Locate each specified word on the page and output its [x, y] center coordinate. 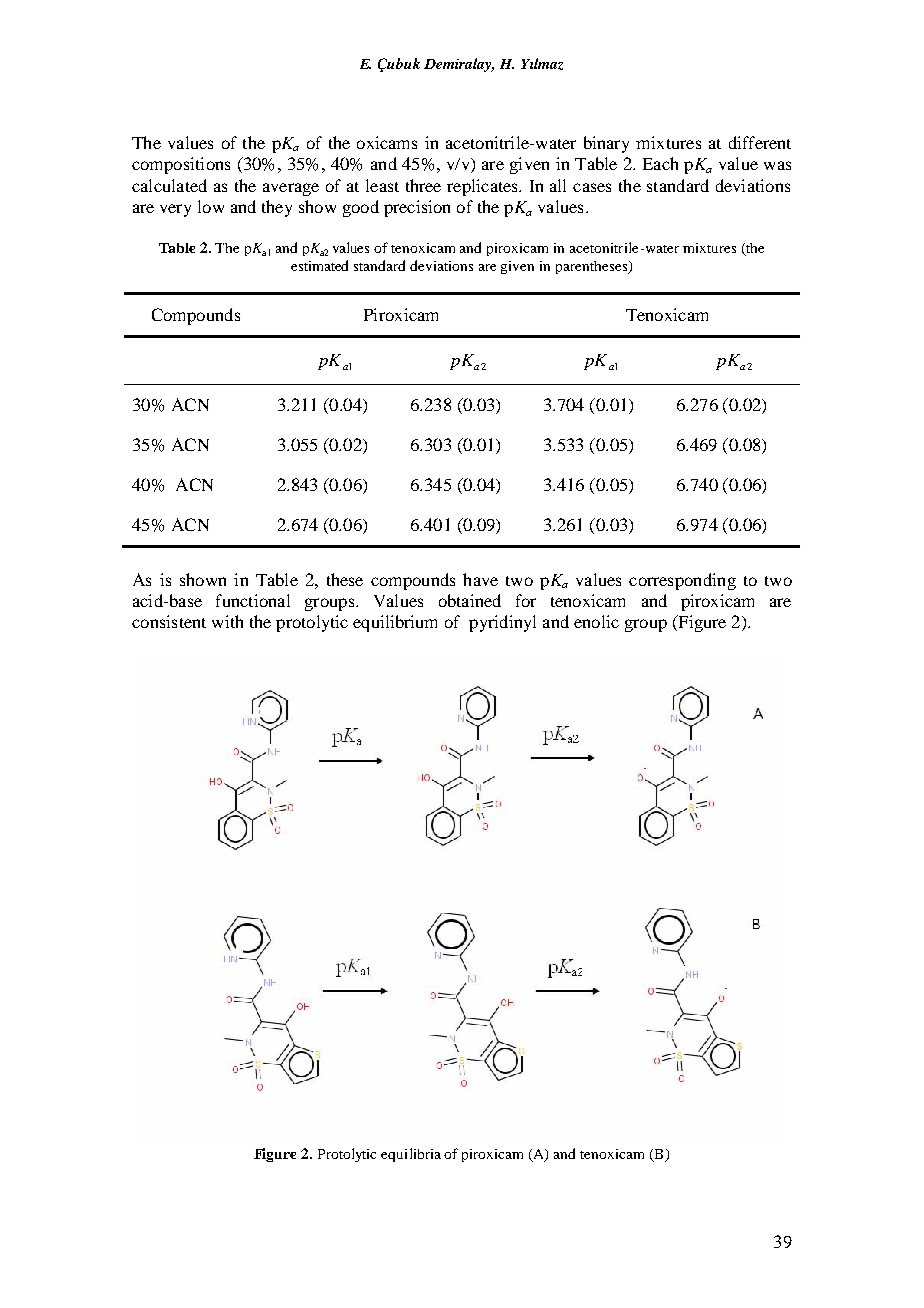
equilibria [411, 1155]
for [526, 600]
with [227, 621]
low [211, 206]
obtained [470, 600]
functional [253, 600]
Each [660, 163]
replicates [483, 187]
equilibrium [395, 623]
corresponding [682, 581]
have [480, 579]
